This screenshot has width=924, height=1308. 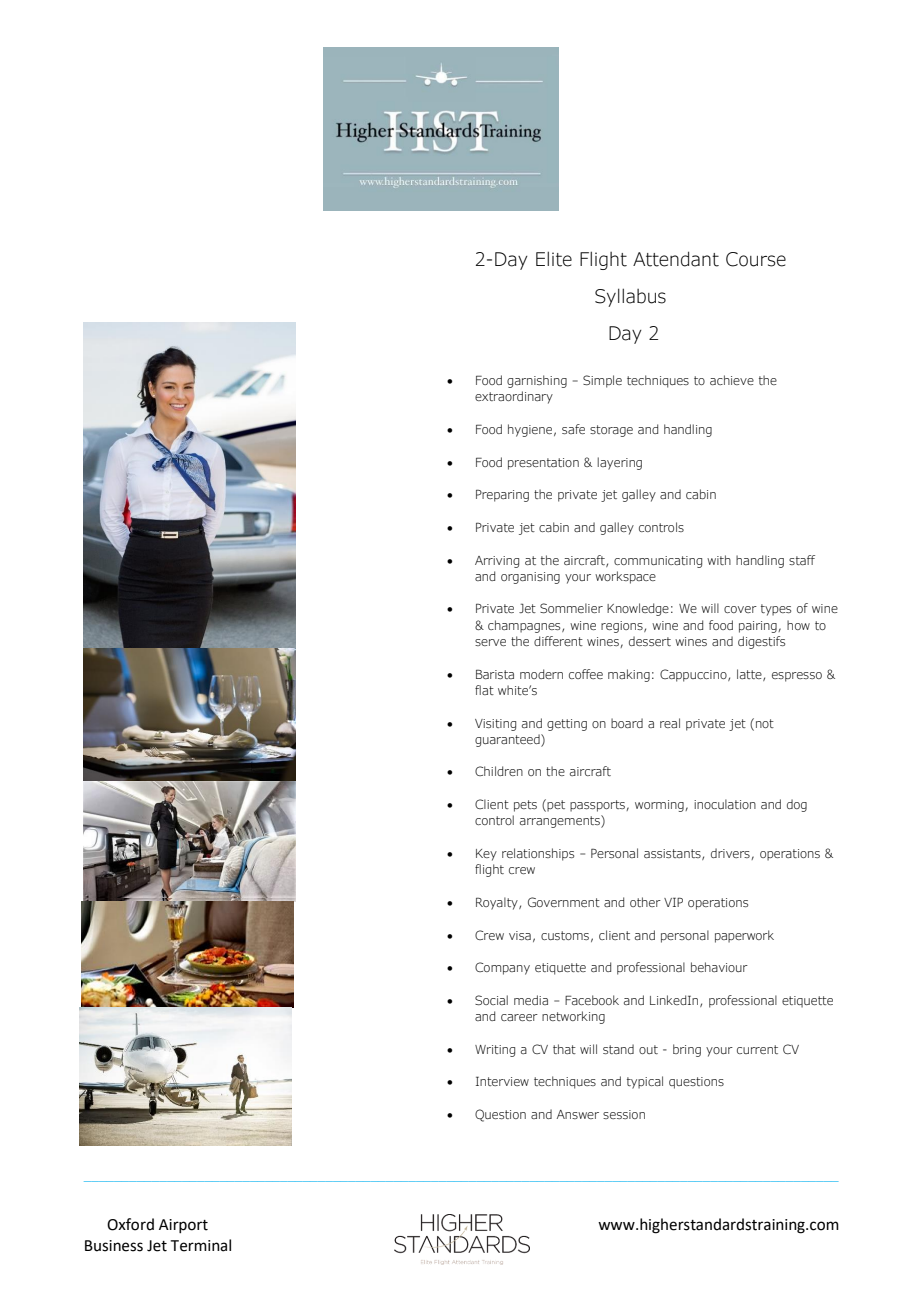 I want to click on VIP, so click(x=673, y=902).
